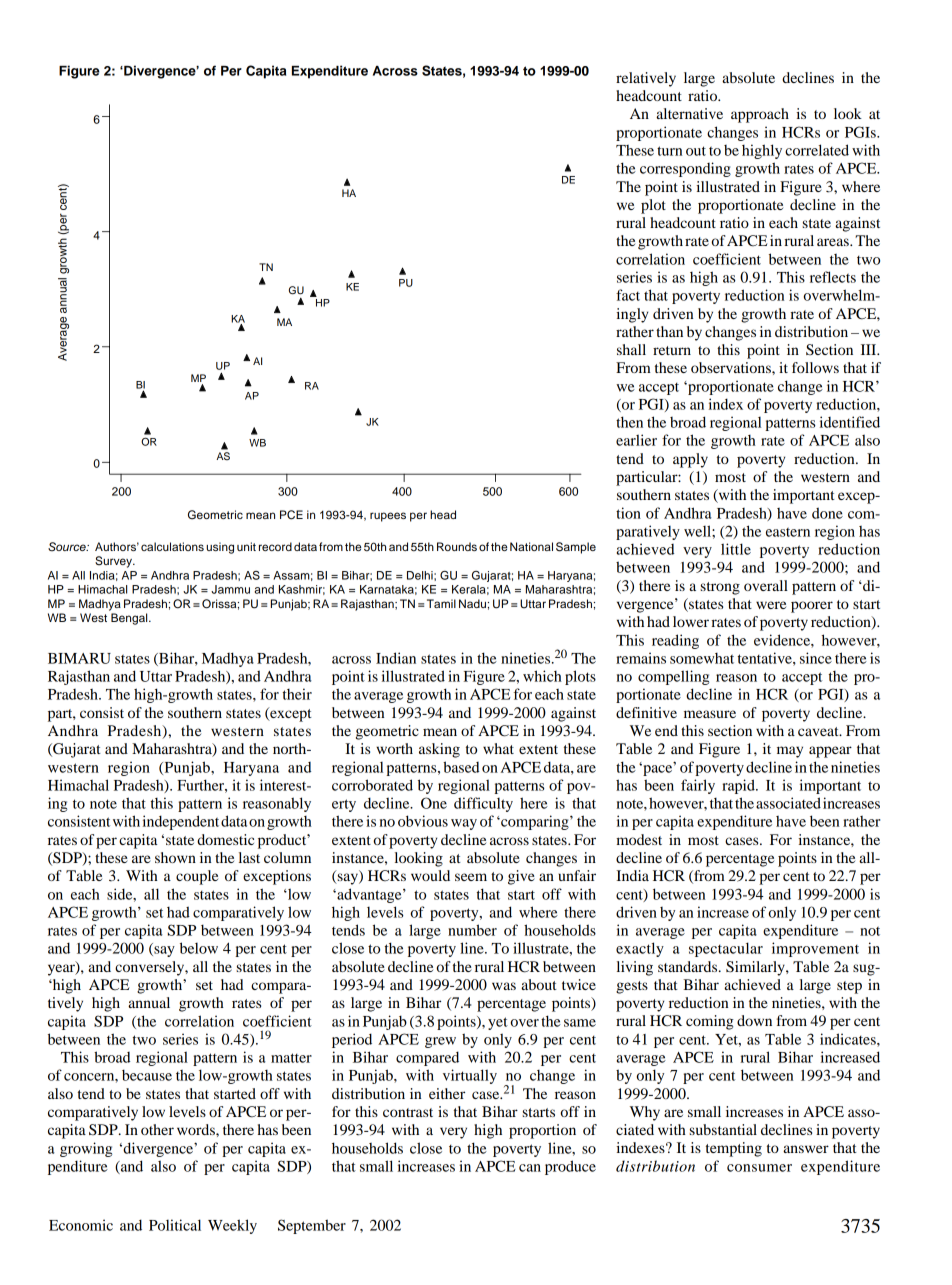 This document has height=1285, width=952. What do you see at coordinates (175, 1225) in the document?
I see `Political` at bounding box center [175, 1225].
